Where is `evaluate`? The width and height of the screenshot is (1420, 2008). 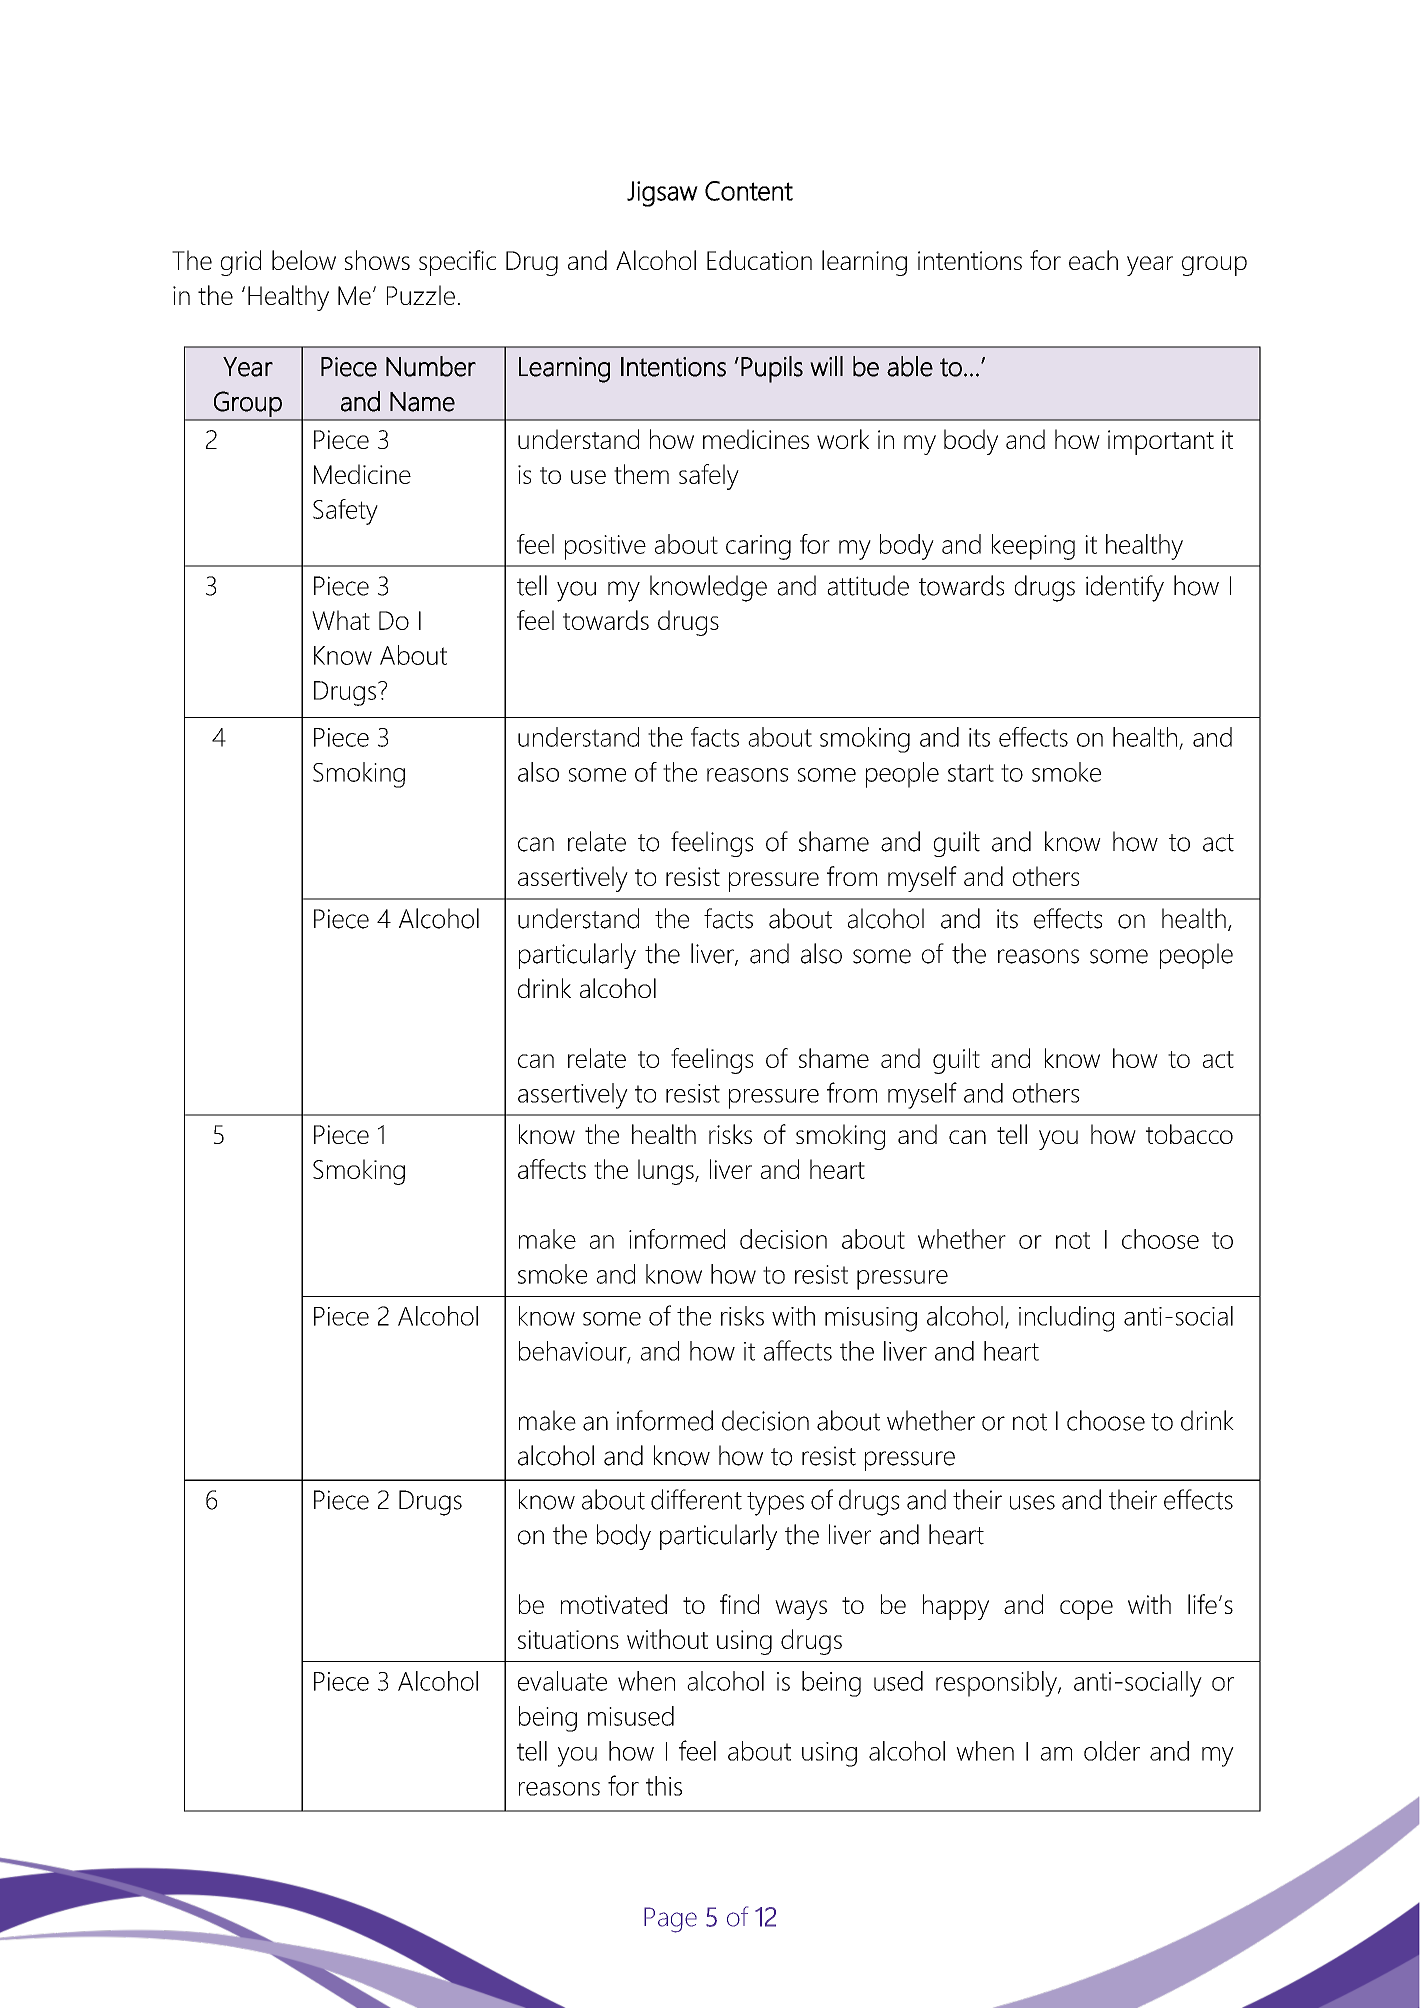 evaluate is located at coordinates (562, 1681).
